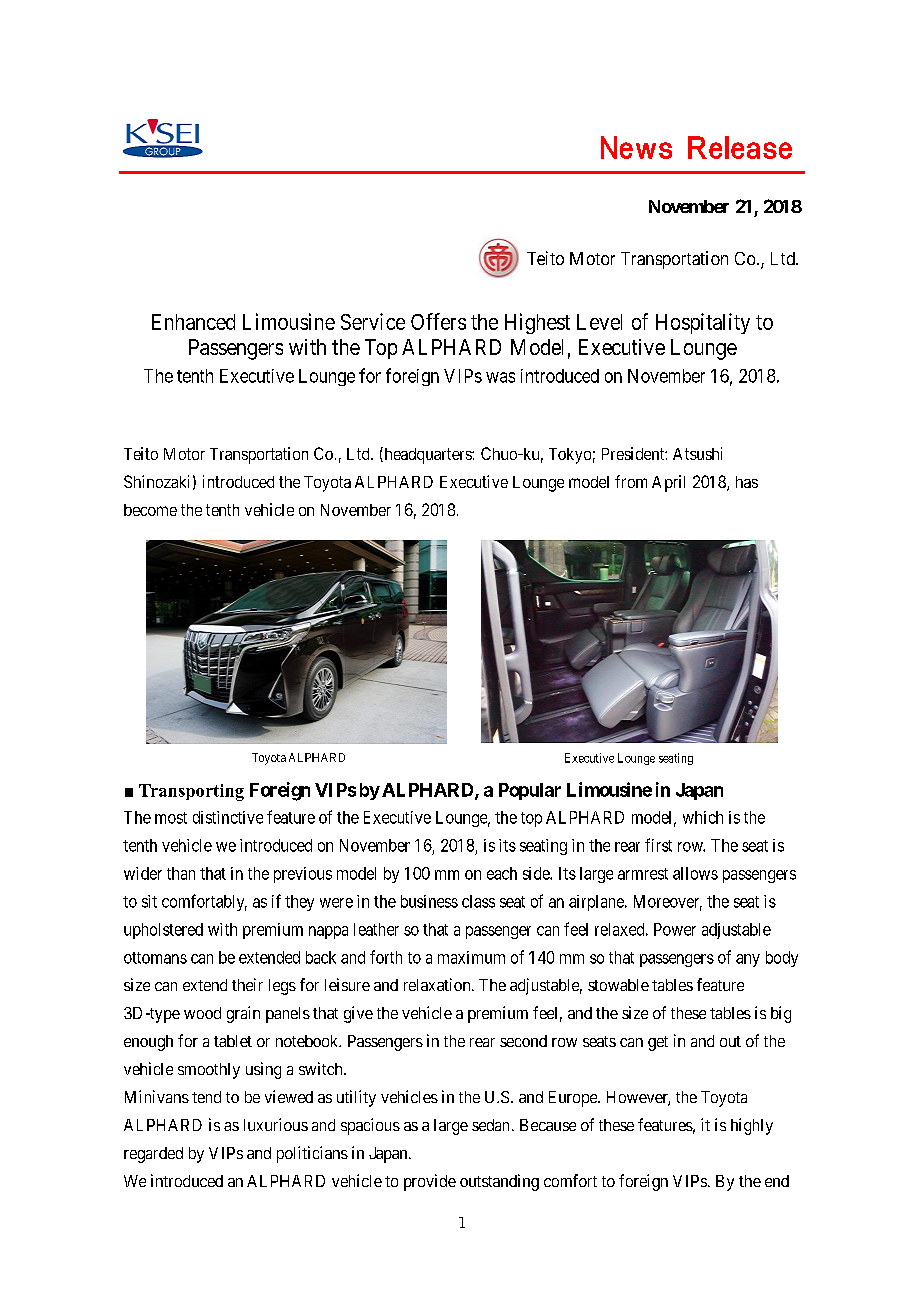 This screenshot has width=924, height=1308. Describe the element at coordinates (153, 1155) in the screenshot. I see `regarded` at that location.
